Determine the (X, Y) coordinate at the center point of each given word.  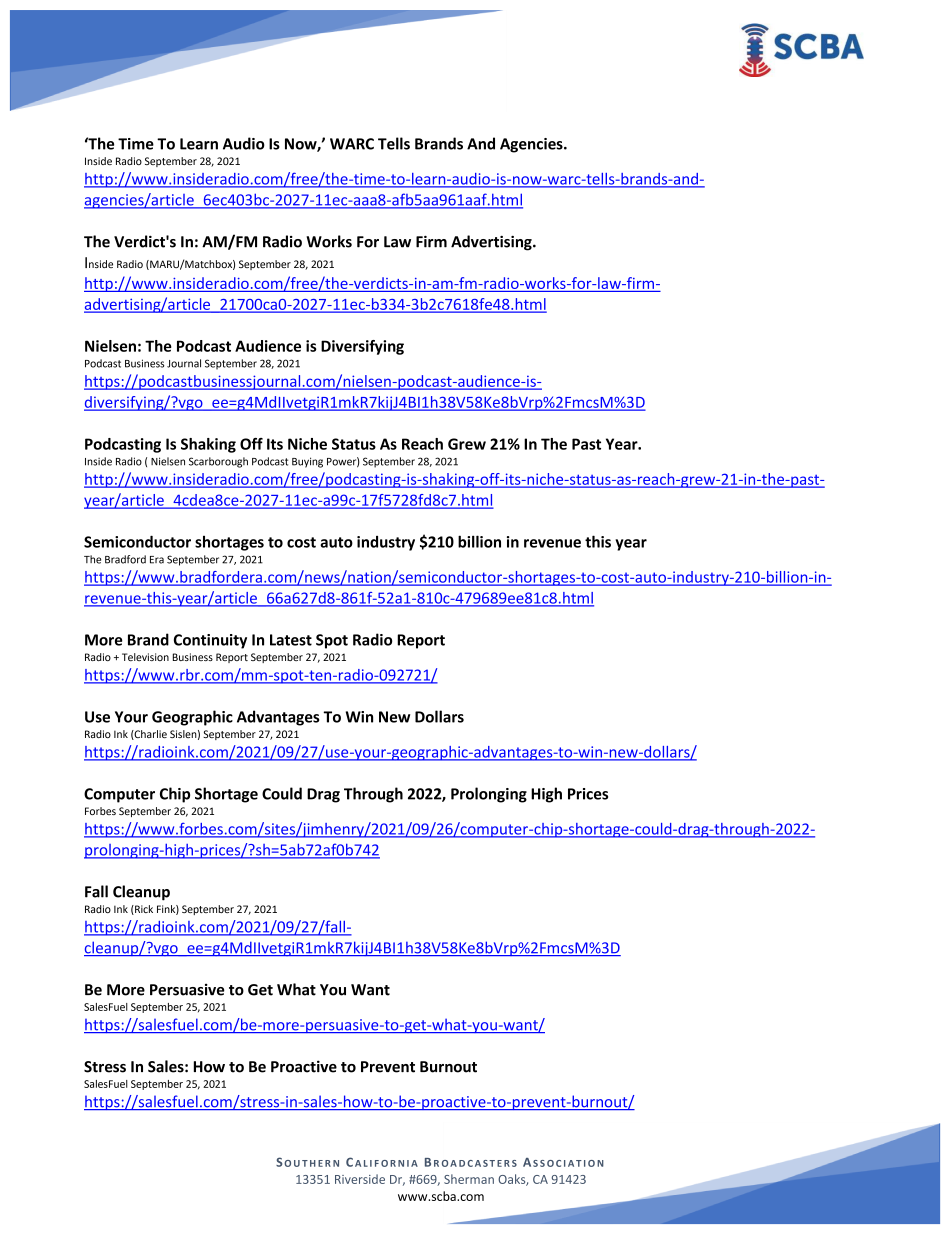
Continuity (210, 641)
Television (145, 657)
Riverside (360, 1179)
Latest (291, 640)
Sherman (469, 1179)
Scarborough (218, 462)
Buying (307, 462)
